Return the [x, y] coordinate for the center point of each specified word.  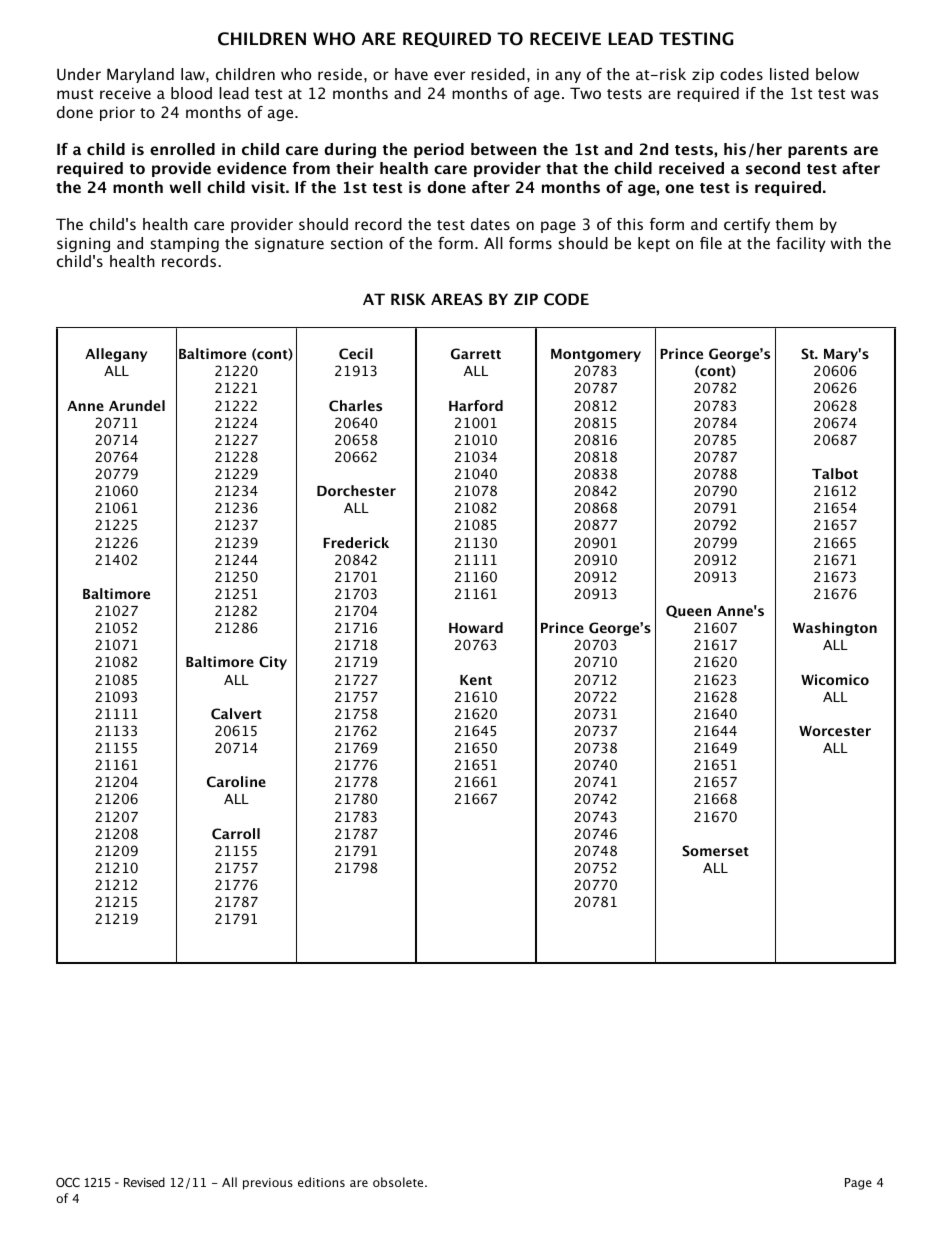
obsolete [399, 1182]
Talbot [835, 473]
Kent [476, 680]
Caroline [236, 782]
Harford [476, 405]
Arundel [137, 405]
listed [789, 74]
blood [191, 93]
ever [449, 75]
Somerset [715, 851]
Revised [144, 1182]
